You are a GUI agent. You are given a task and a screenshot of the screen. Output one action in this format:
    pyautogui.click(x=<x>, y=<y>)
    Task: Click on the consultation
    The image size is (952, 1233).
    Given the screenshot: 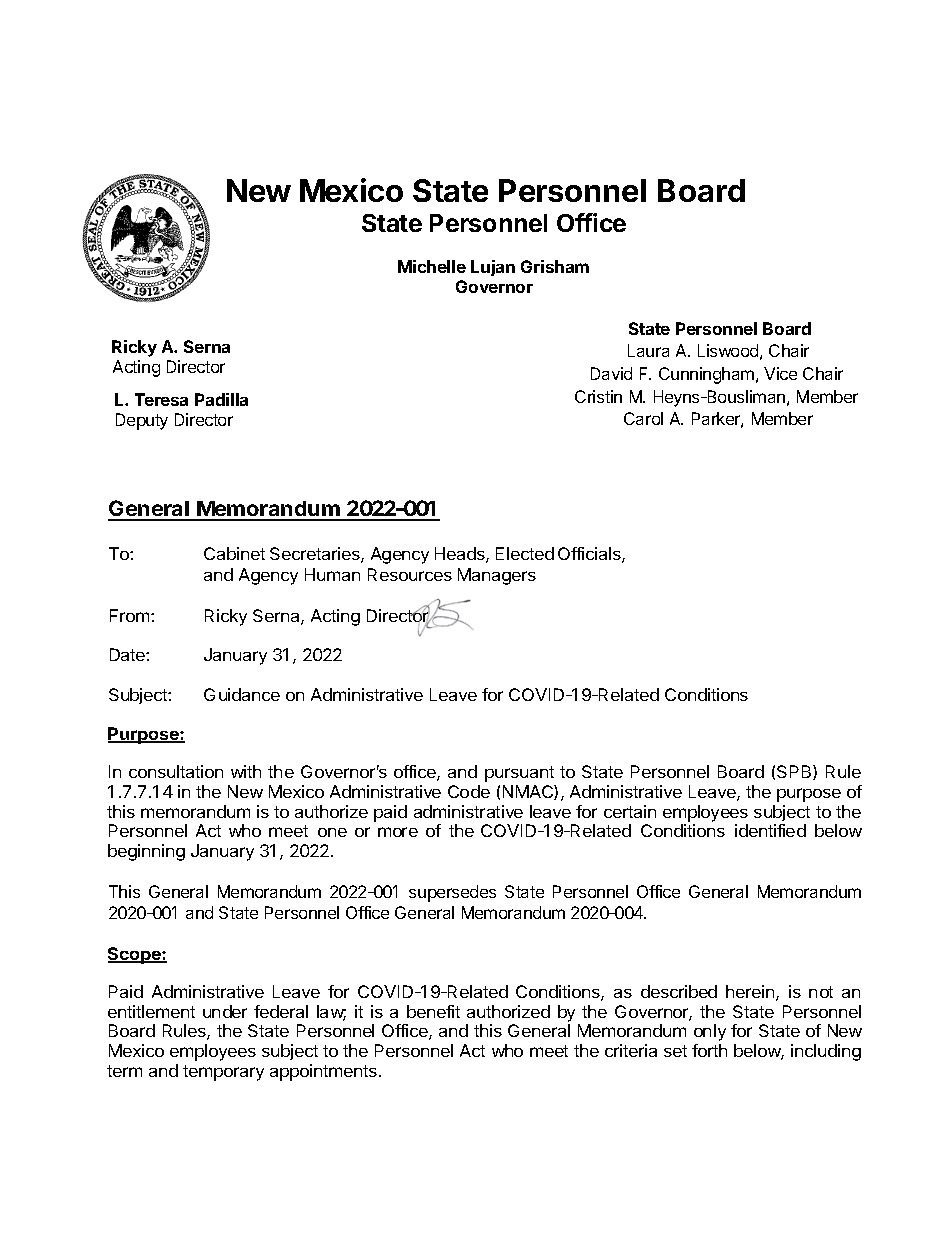 What is the action you would take?
    pyautogui.click(x=176, y=771)
